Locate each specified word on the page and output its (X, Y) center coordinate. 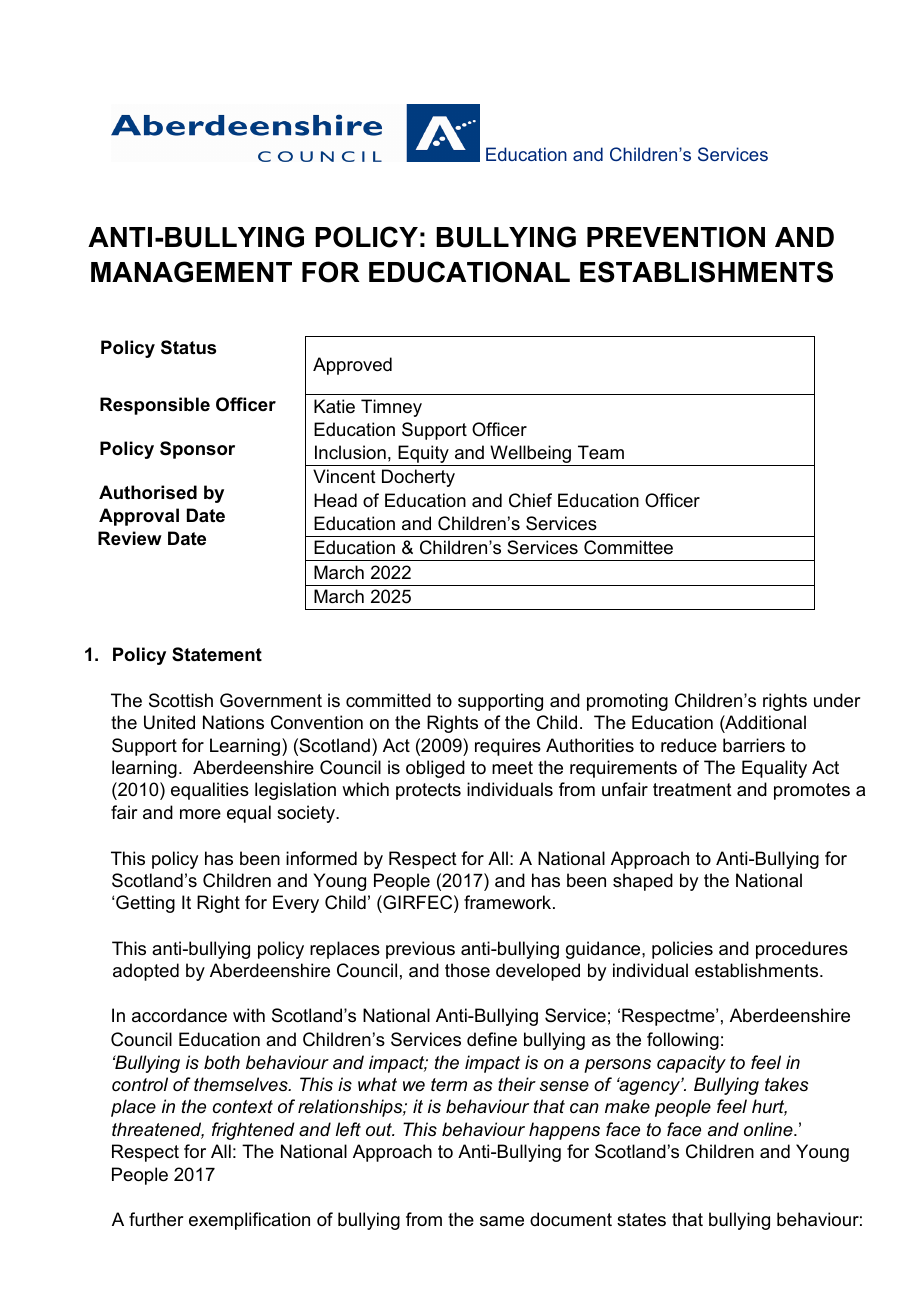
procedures (802, 950)
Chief (530, 500)
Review (130, 538)
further (156, 1219)
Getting (145, 904)
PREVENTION (676, 237)
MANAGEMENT (191, 272)
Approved (352, 366)
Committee (628, 547)
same (502, 1221)
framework (509, 902)
